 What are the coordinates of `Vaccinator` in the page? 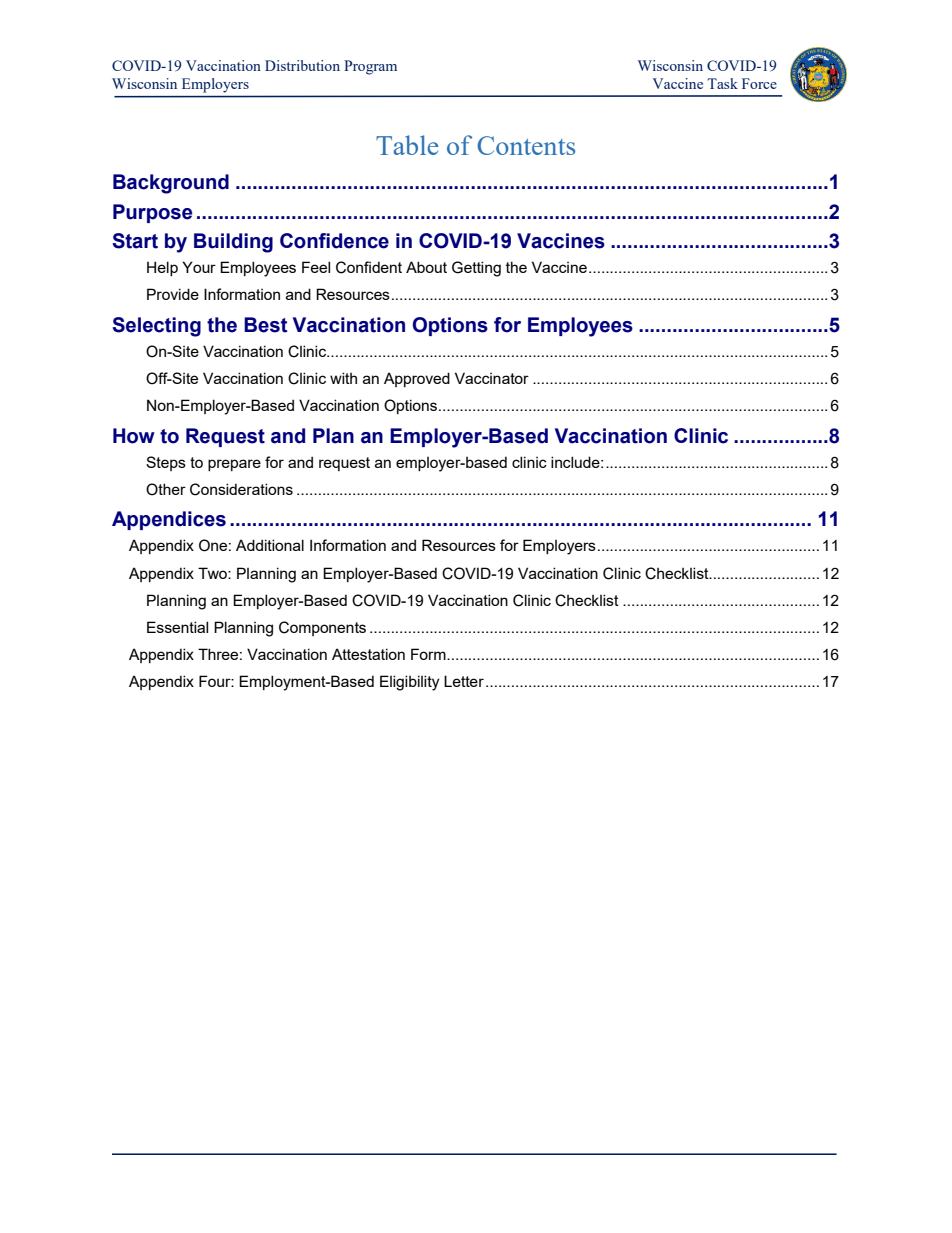 It's located at (492, 378).
